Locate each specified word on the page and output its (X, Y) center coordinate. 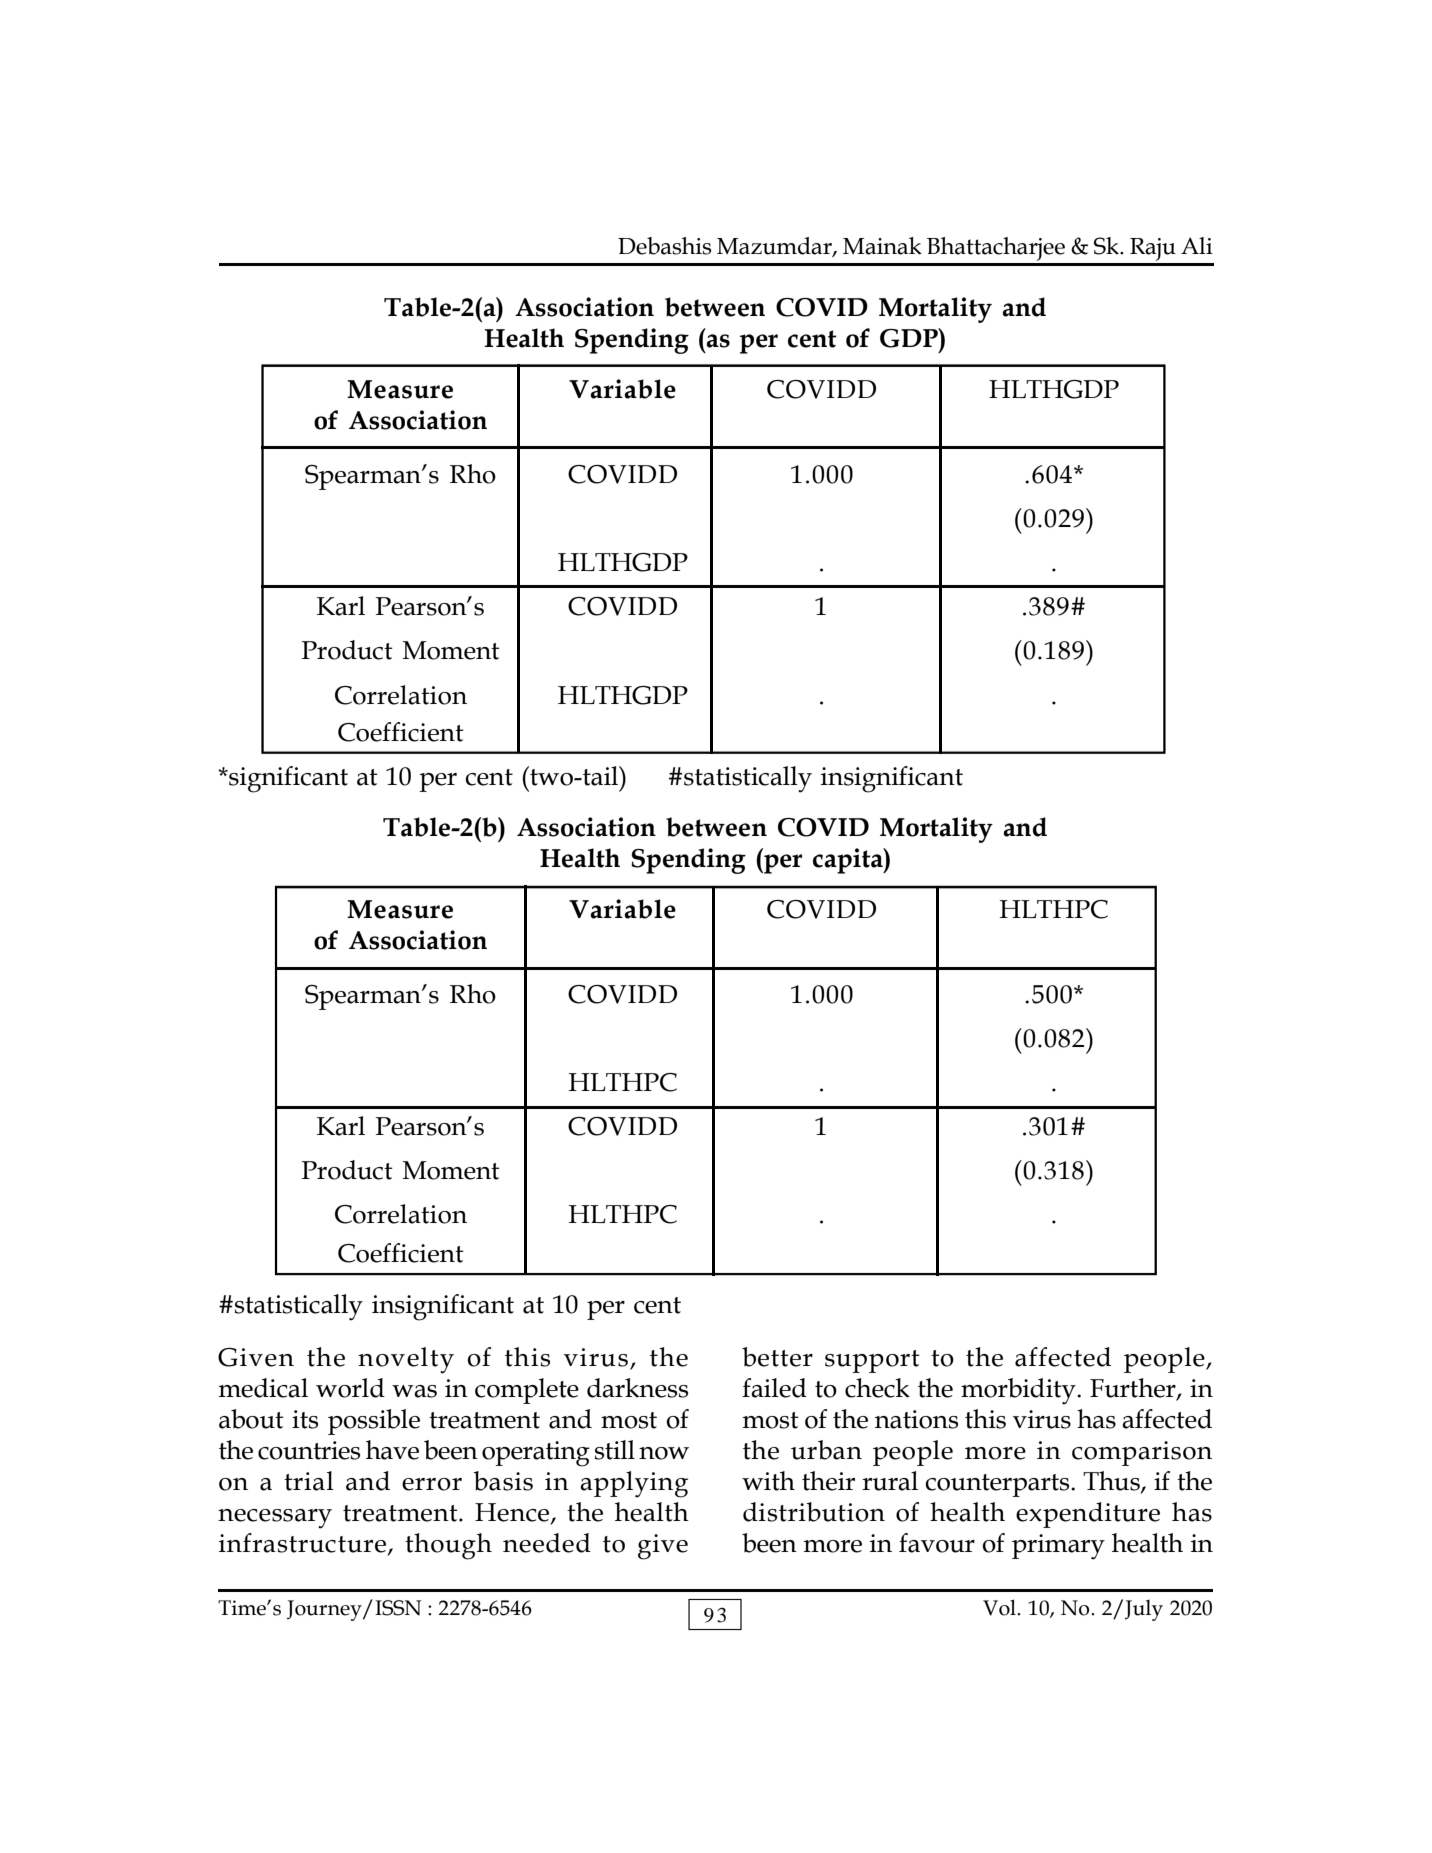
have (392, 1450)
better (777, 1357)
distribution (814, 1512)
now (664, 1453)
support (872, 1361)
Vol (1000, 1607)
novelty (406, 1360)
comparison (1142, 1453)
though (448, 1546)
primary (1058, 1547)
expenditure (1088, 1515)
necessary (275, 1519)
